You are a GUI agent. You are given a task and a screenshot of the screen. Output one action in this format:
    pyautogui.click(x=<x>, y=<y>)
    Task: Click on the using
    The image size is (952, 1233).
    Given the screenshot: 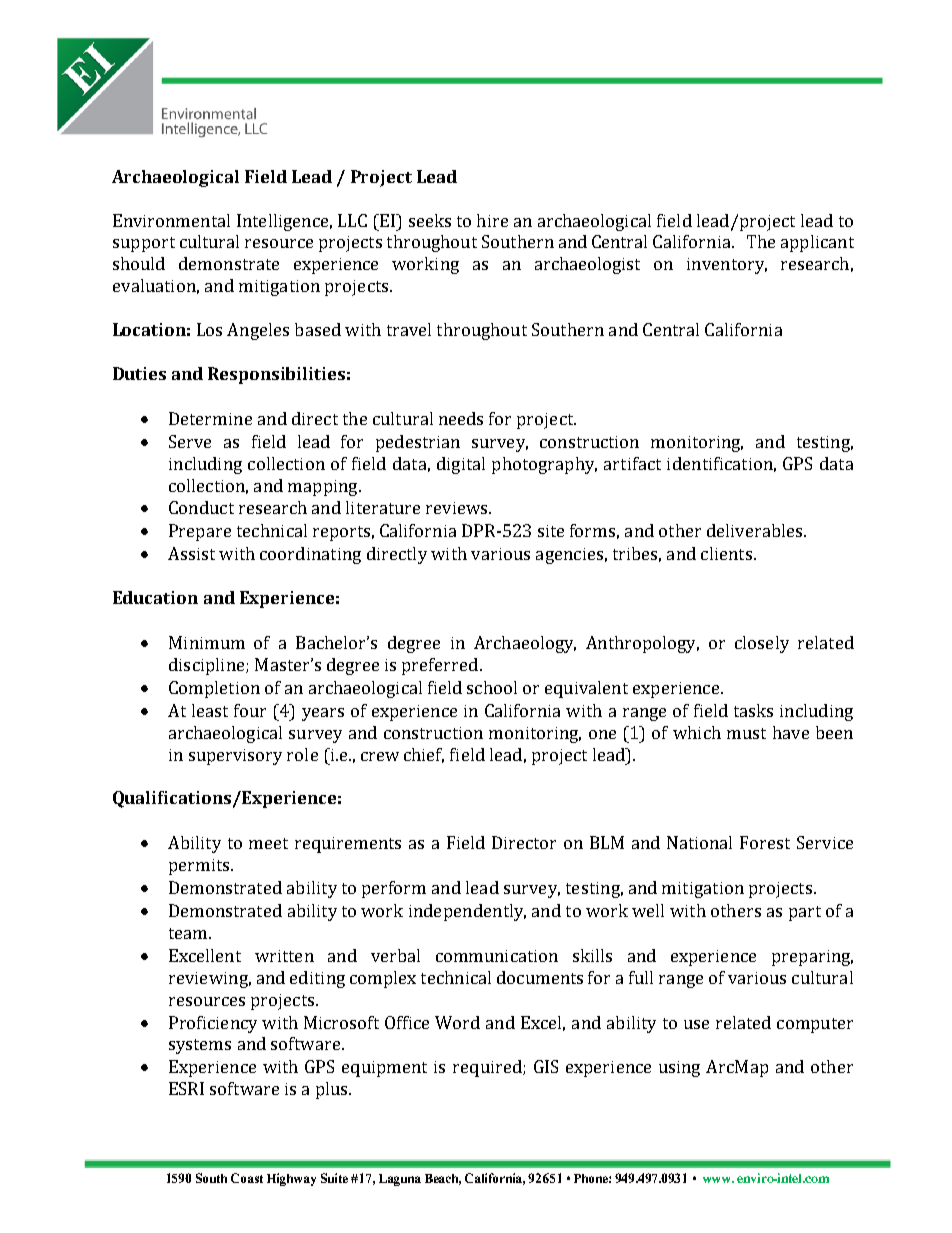 What is the action you would take?
    pyautogui.click(x=679, y=1069)
